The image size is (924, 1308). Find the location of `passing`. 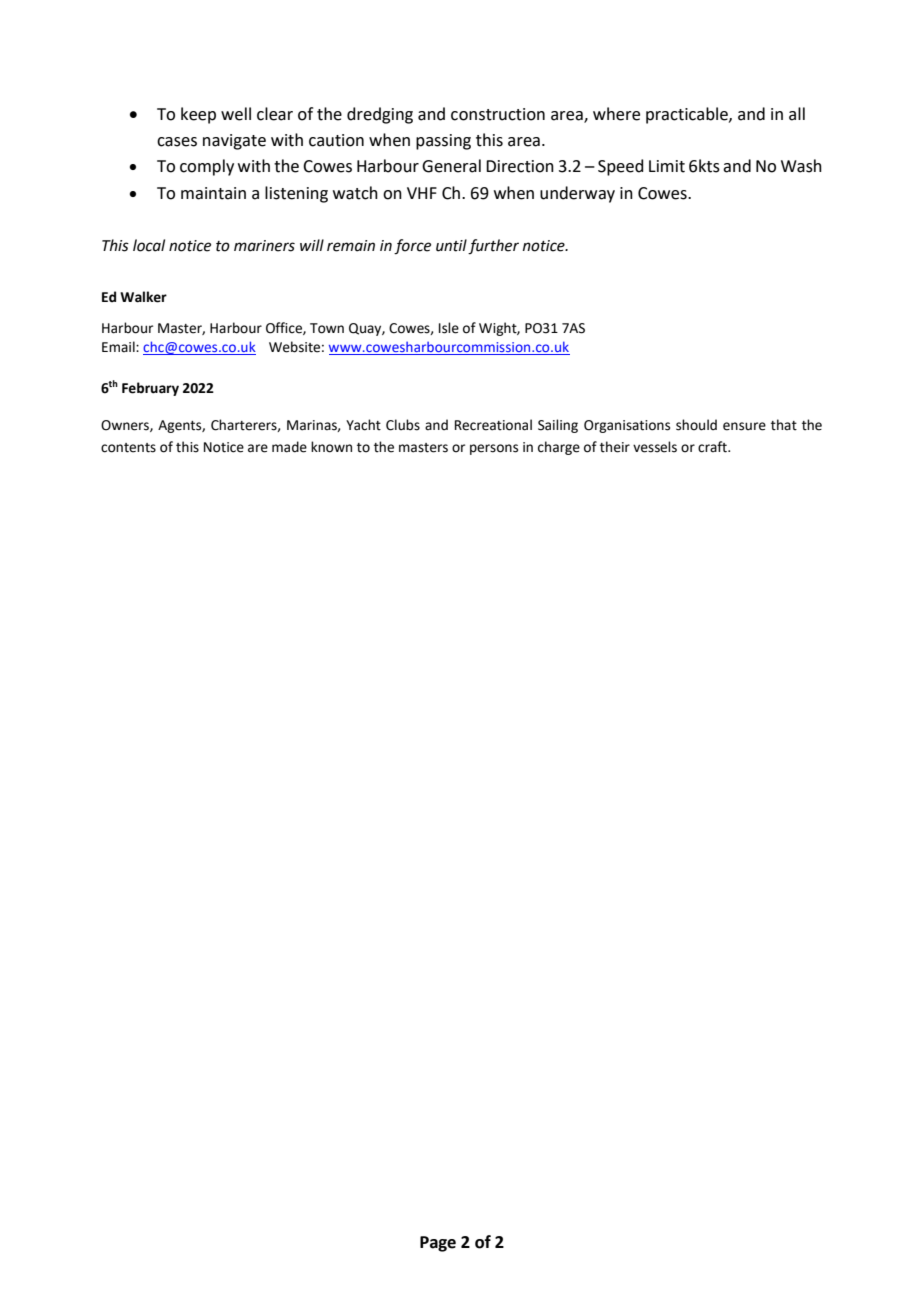

passing is located at coordinates (443, 142).
